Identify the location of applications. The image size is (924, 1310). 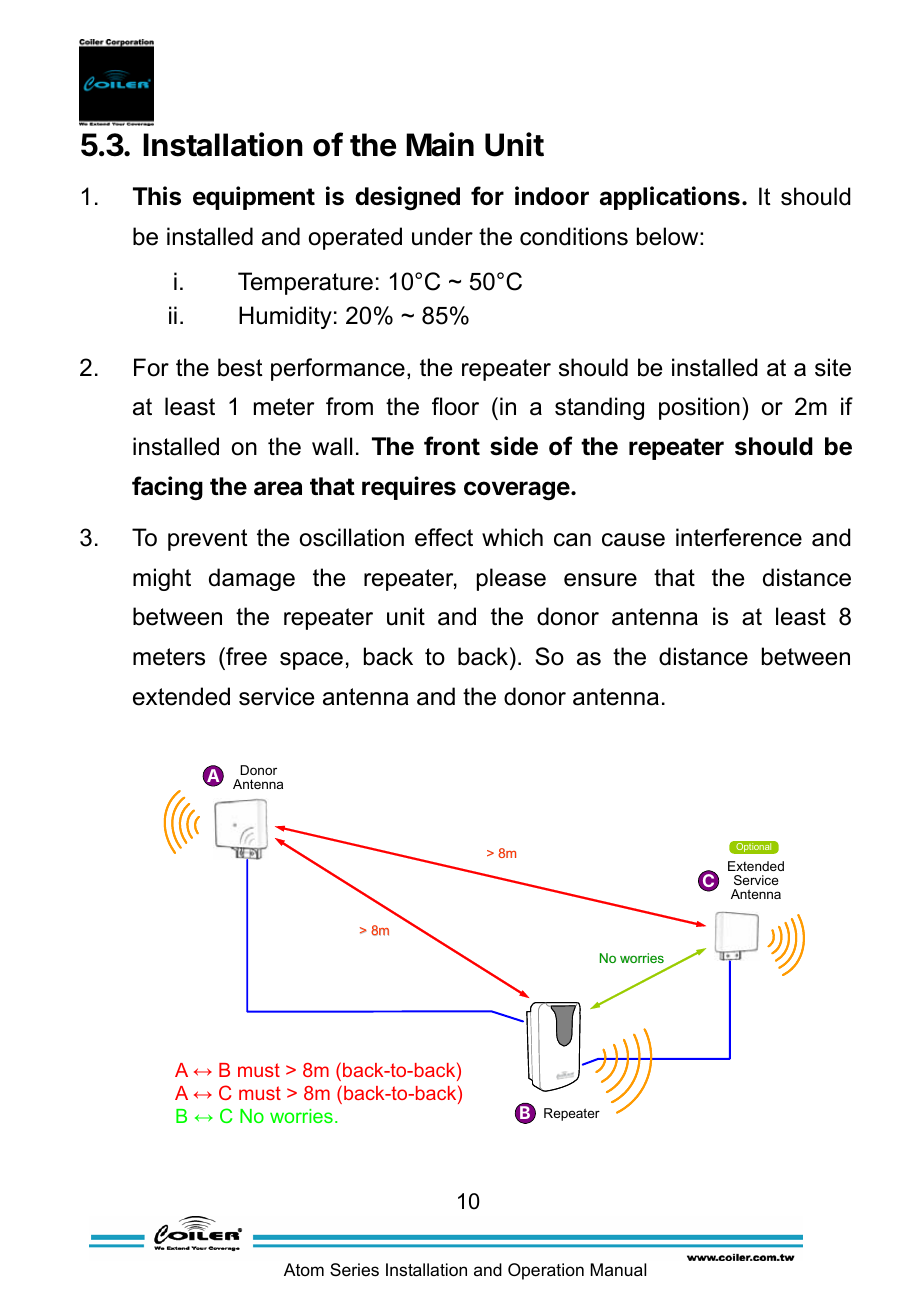
(670, 198).
